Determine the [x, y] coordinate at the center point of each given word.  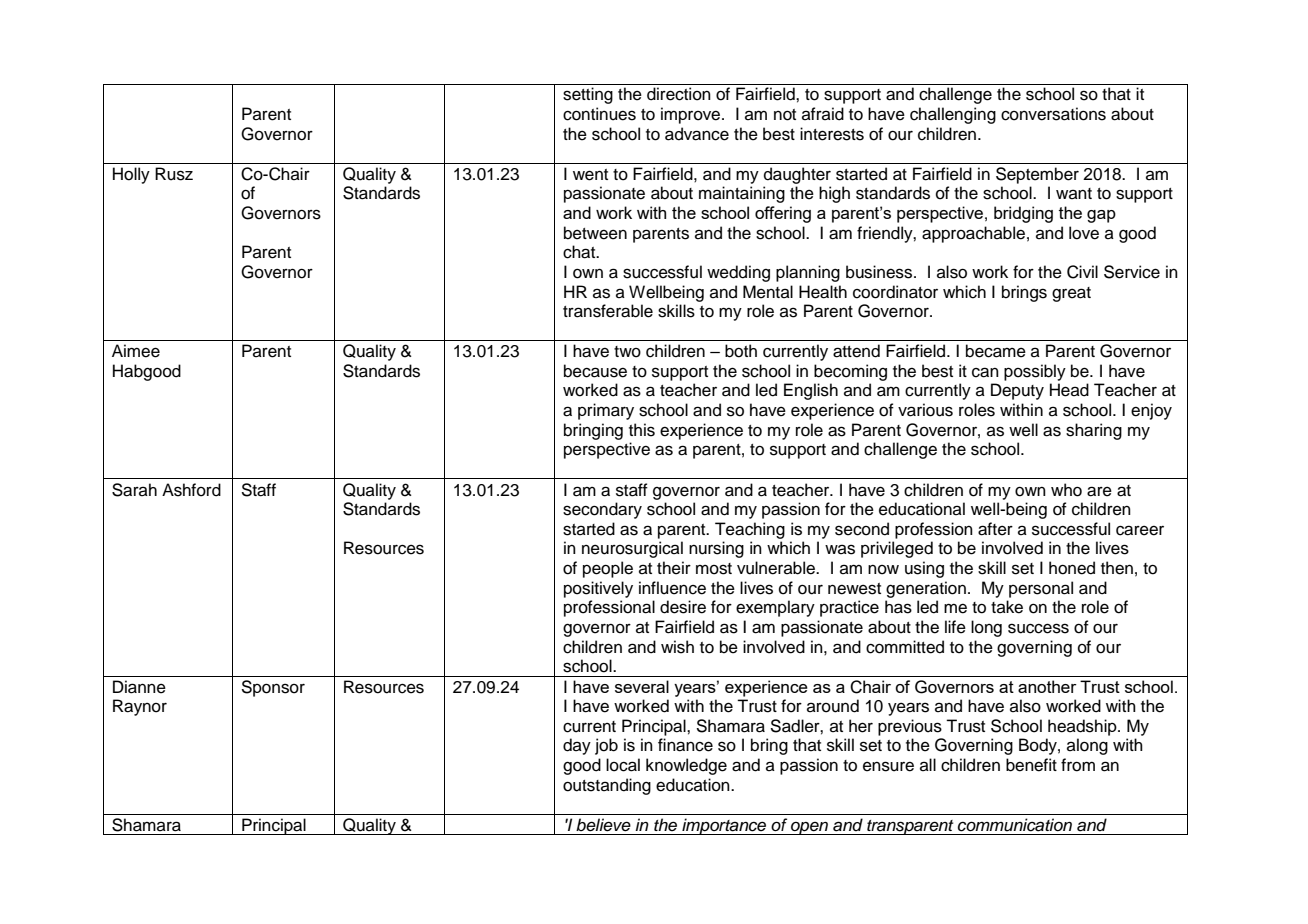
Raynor [140, 707]
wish [677, 647]
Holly [131, 175]
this [642, 430]
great [1071, 294]
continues [599, 114]
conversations [1053, 114]
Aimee [136, 351]
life [955, 627]
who [1066, 490]
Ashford [191, 490]
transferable [608, 311]
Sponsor [273, 688]
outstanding [607, 786]
